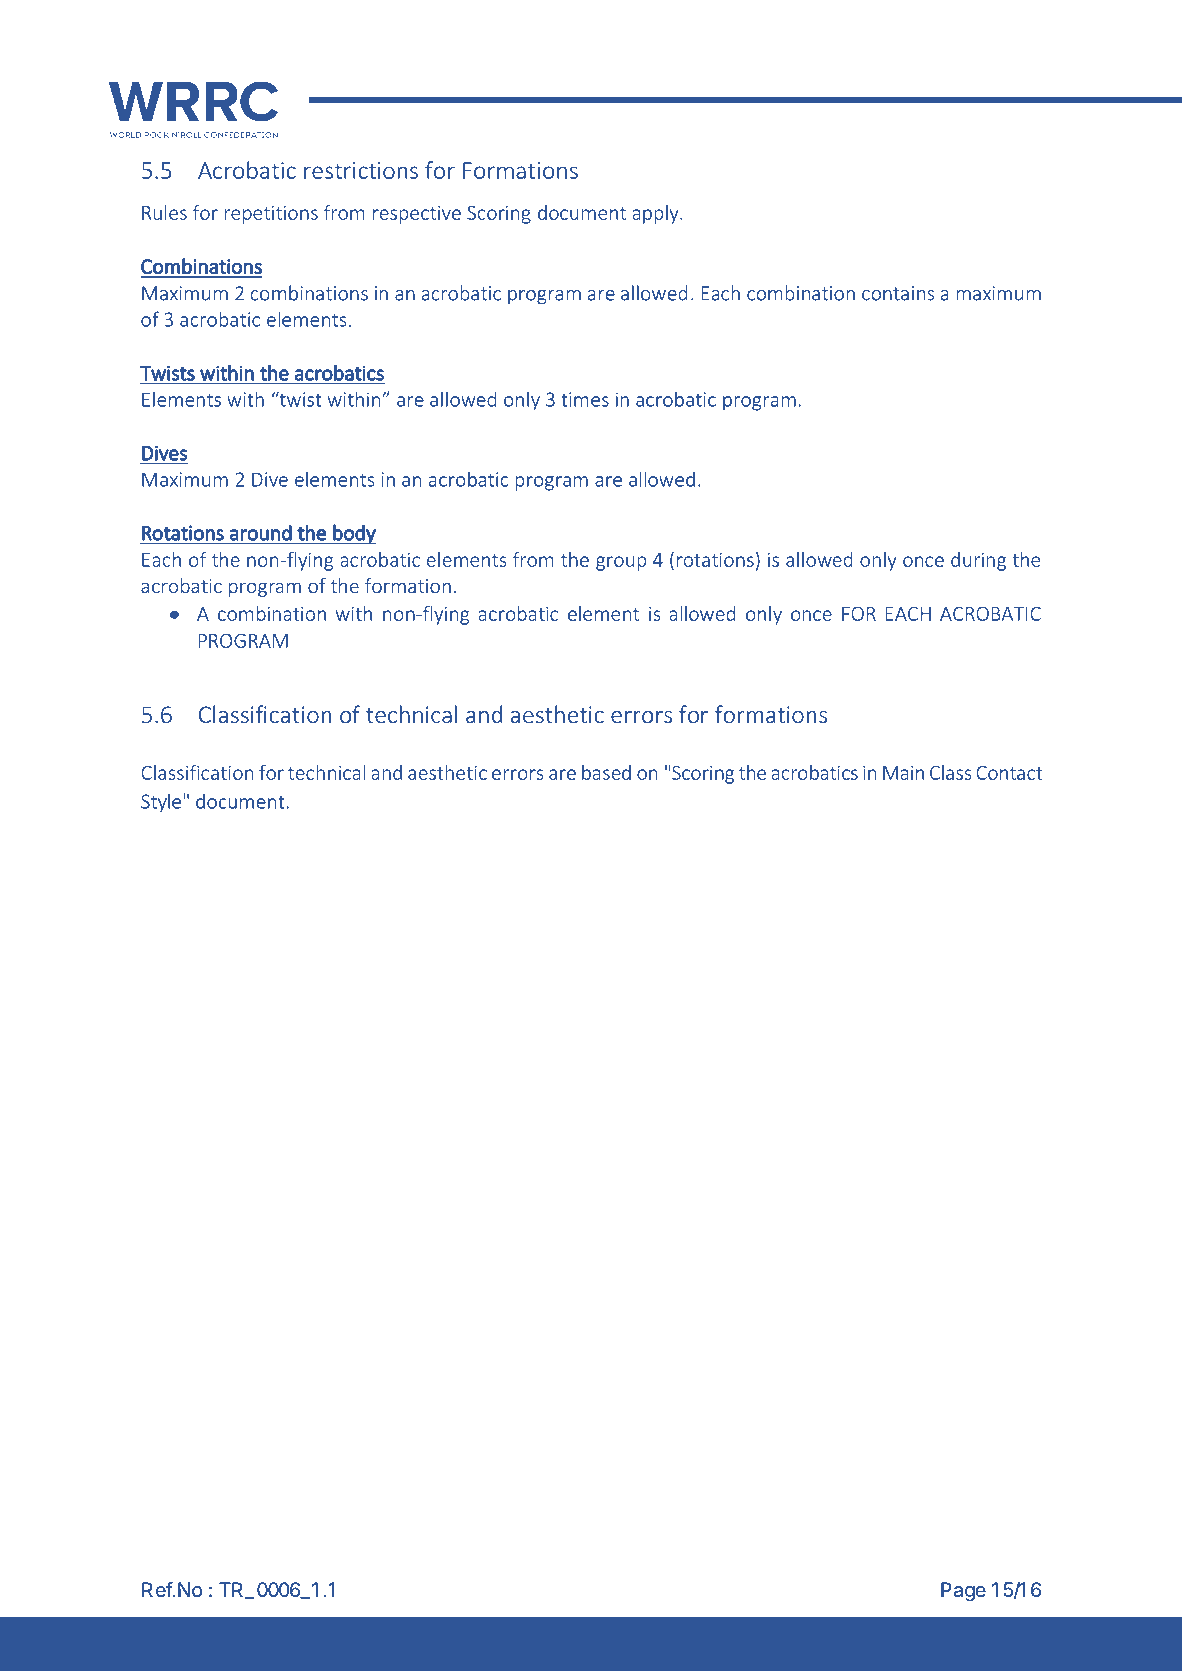 The image size is (1182, 1671). I want to click on around, so click(261, 532).
